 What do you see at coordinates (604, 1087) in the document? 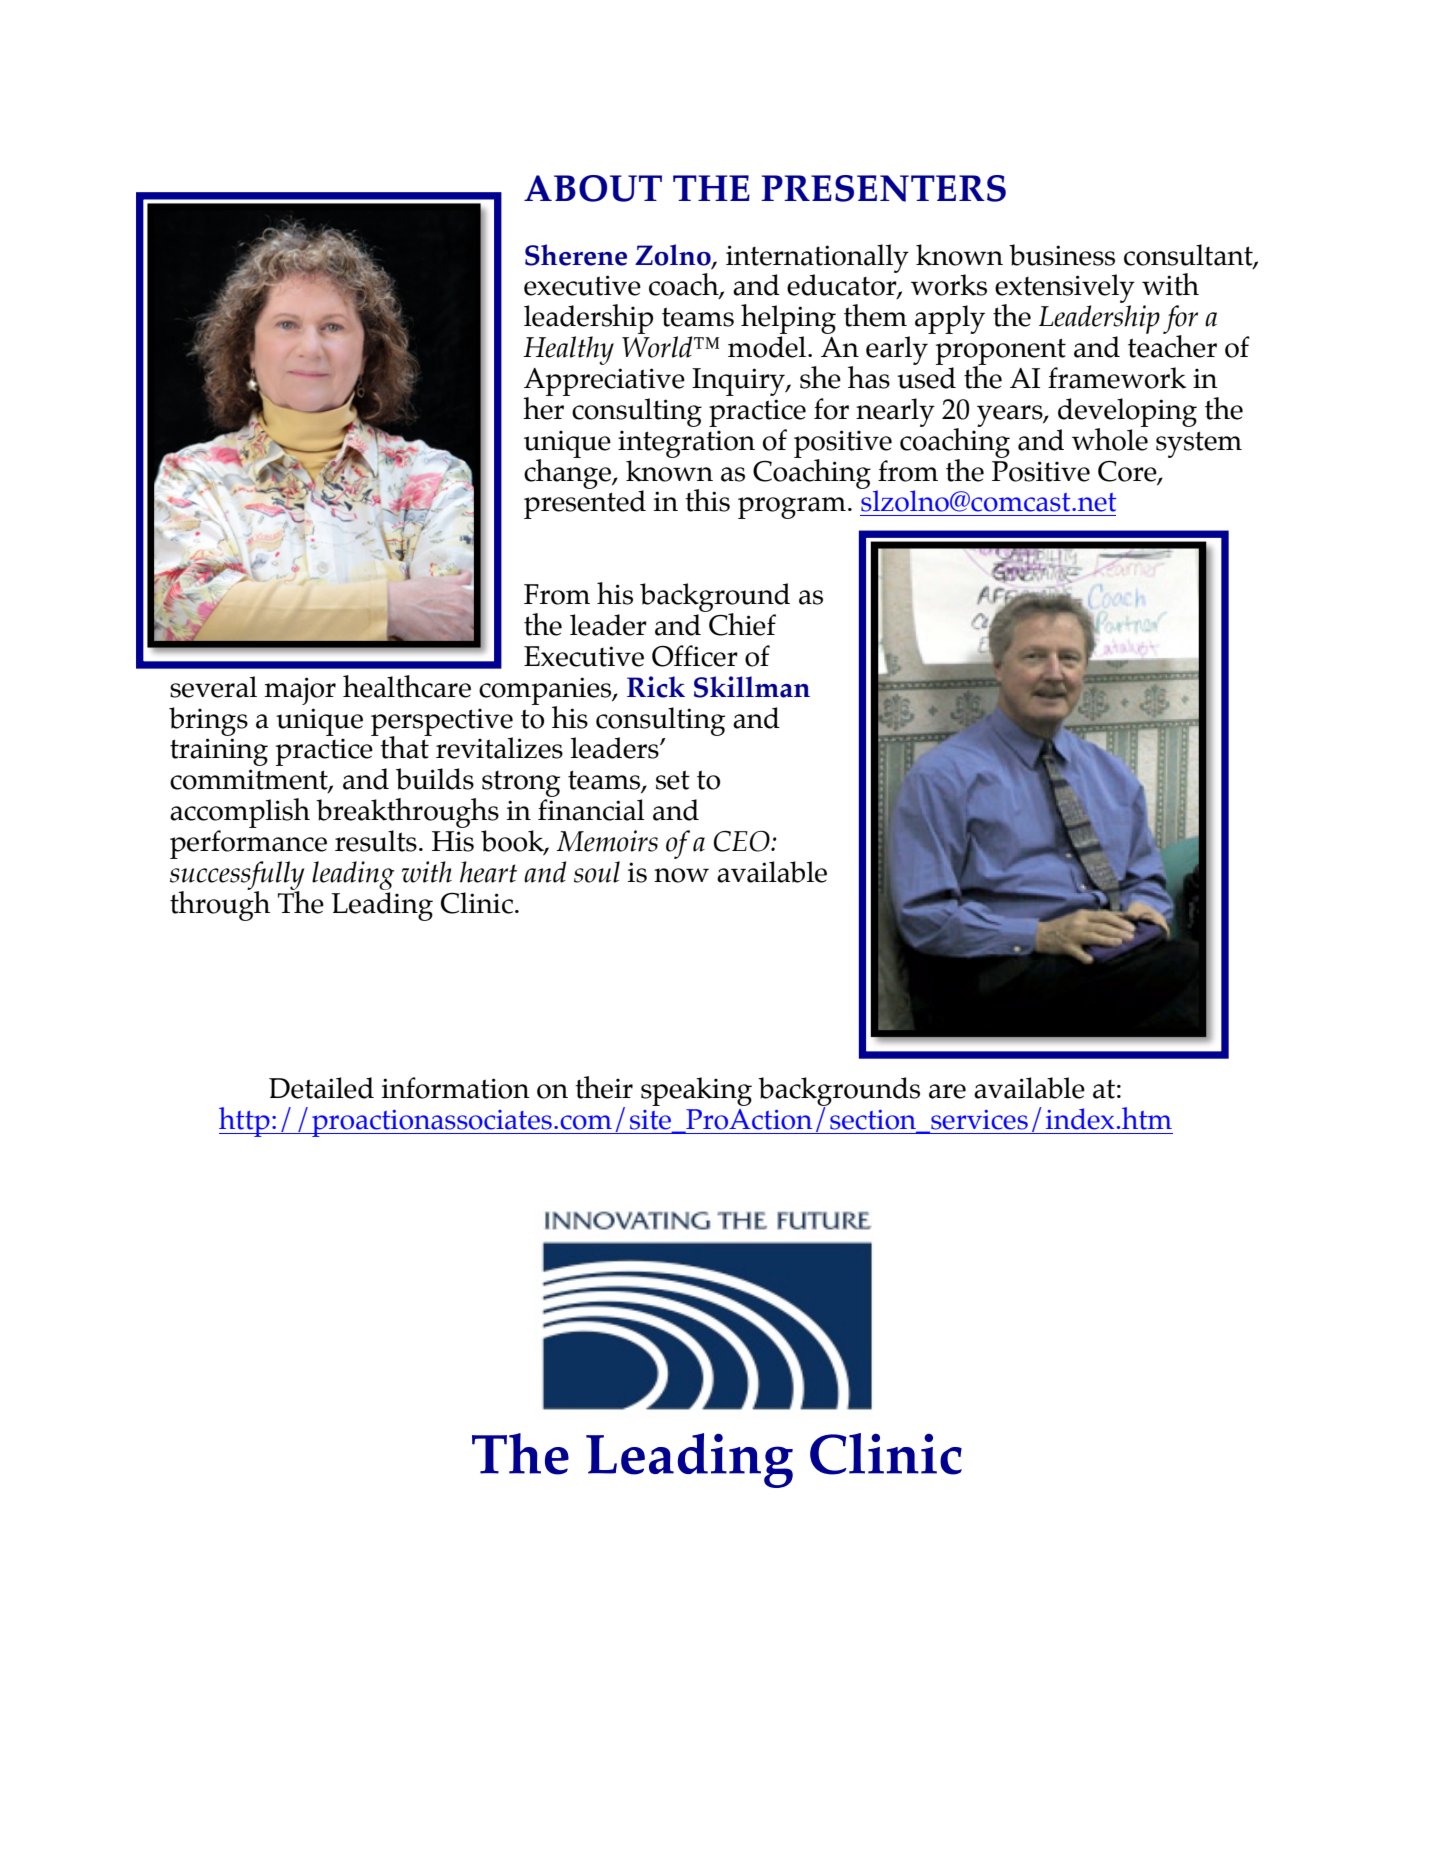
I see `their` at bounding box center [604, 1087].
